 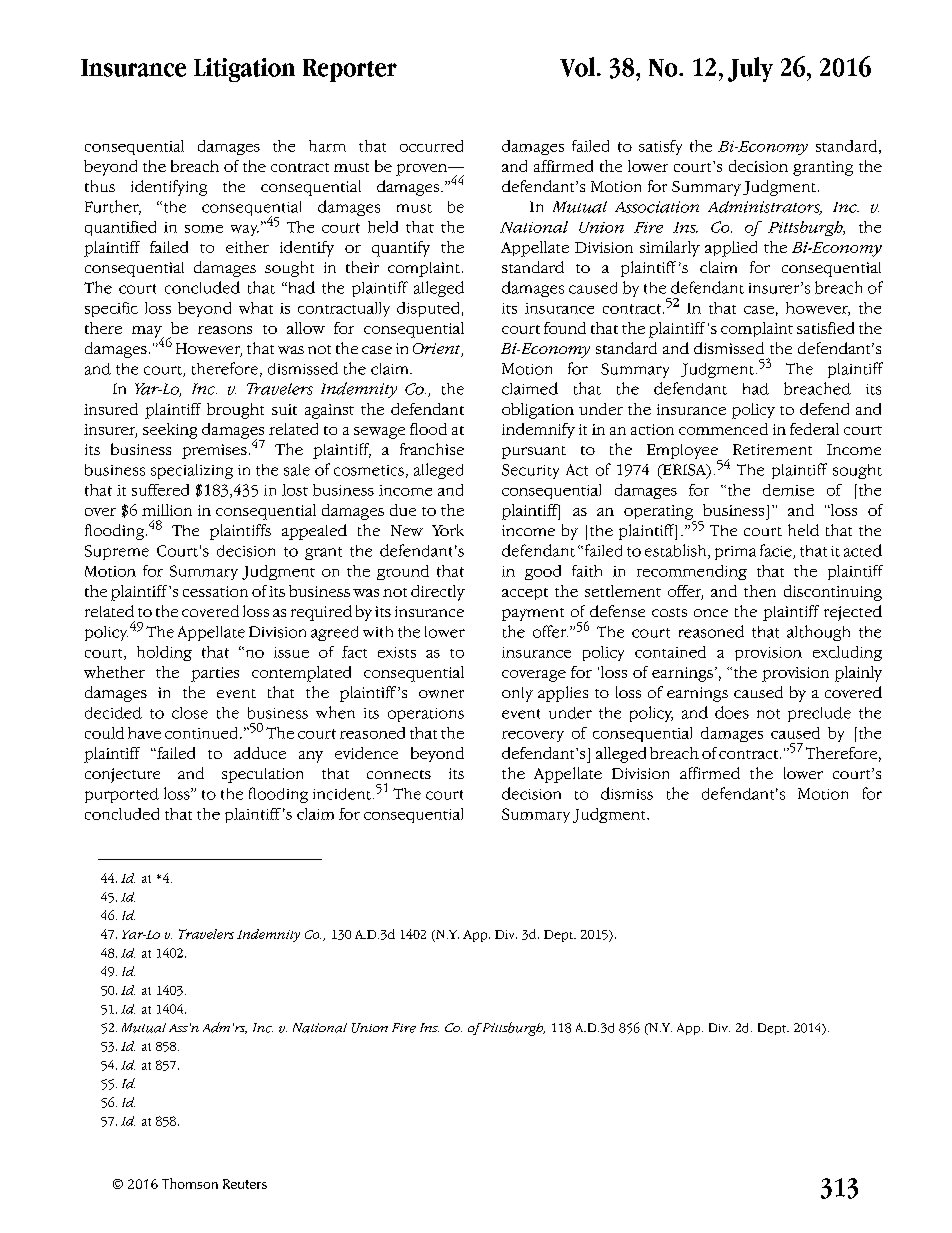 What do you see at coordinates (190, 1183) in the screenshot?
I see `Thomson` at bounding box center [190, 1183].
